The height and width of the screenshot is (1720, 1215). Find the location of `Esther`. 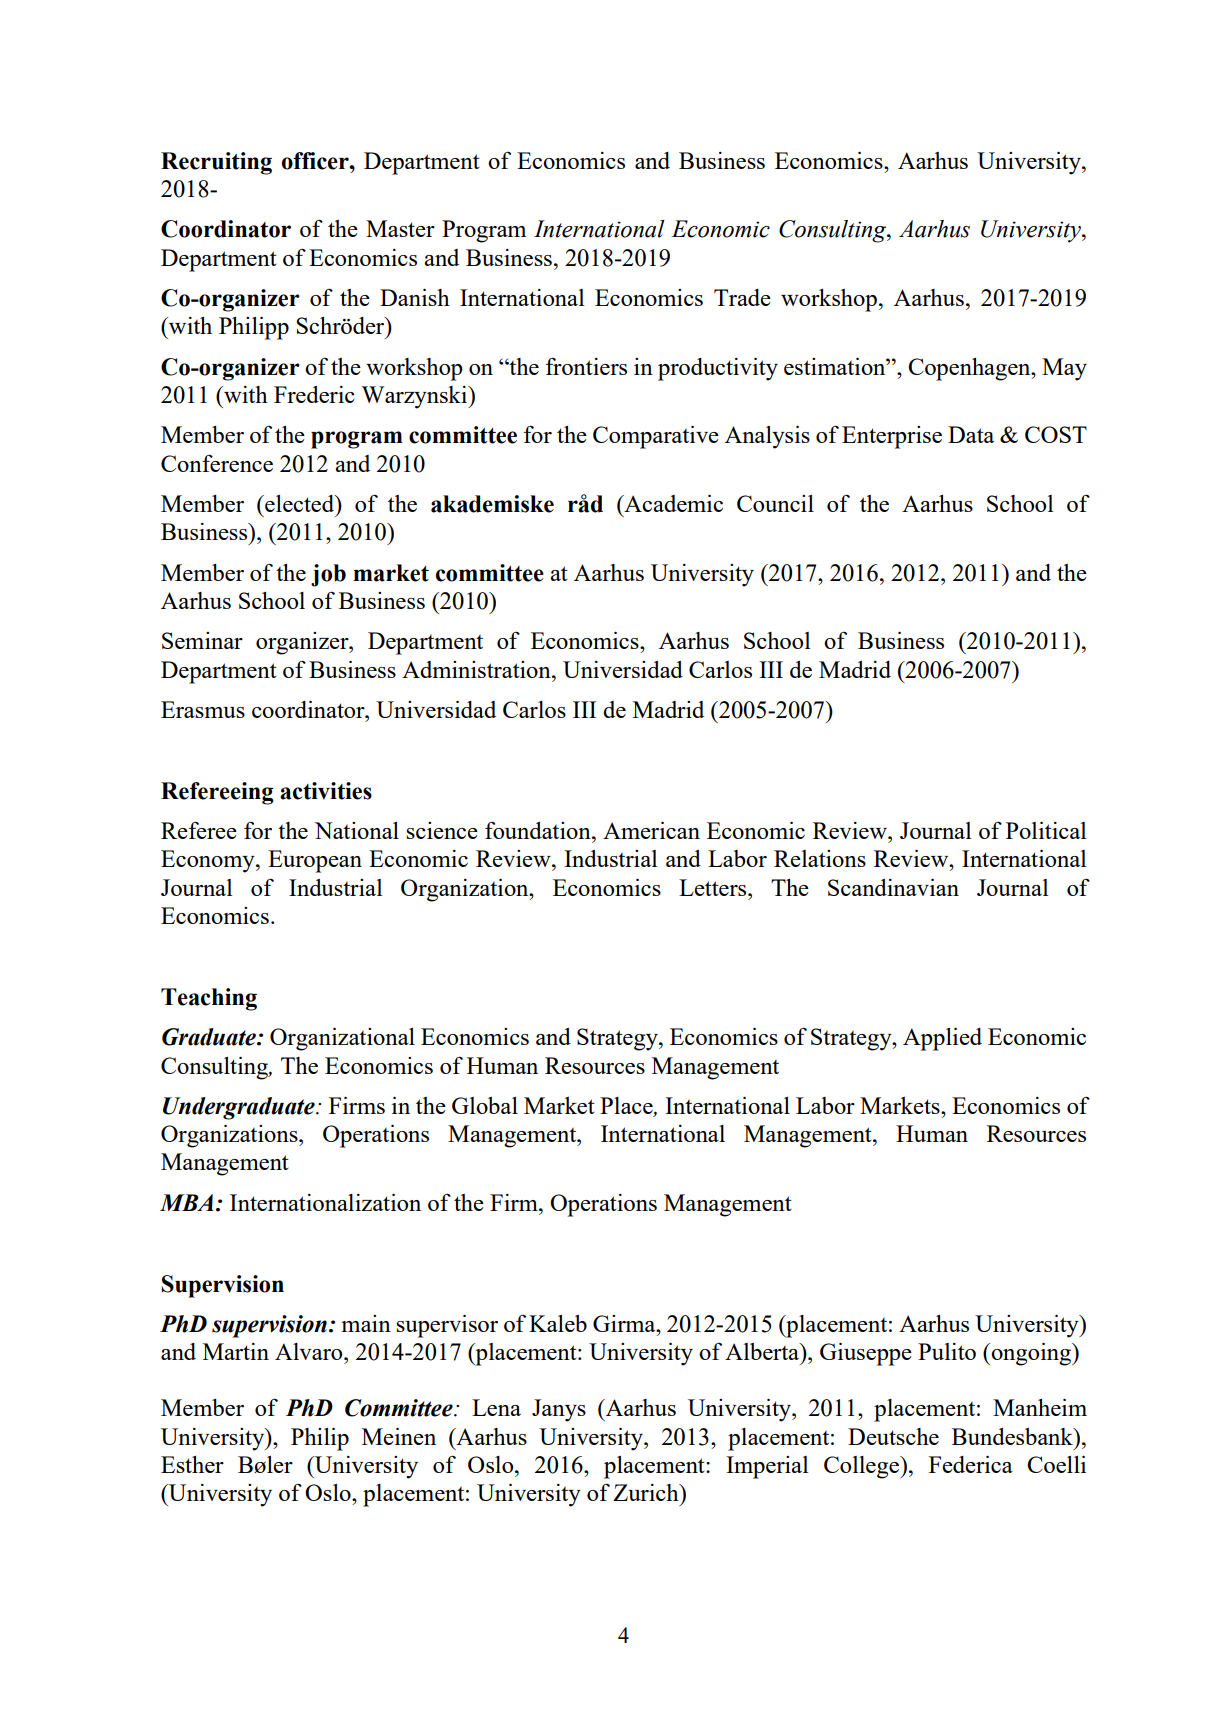

Esther is located at coordinates (192, 1464).
